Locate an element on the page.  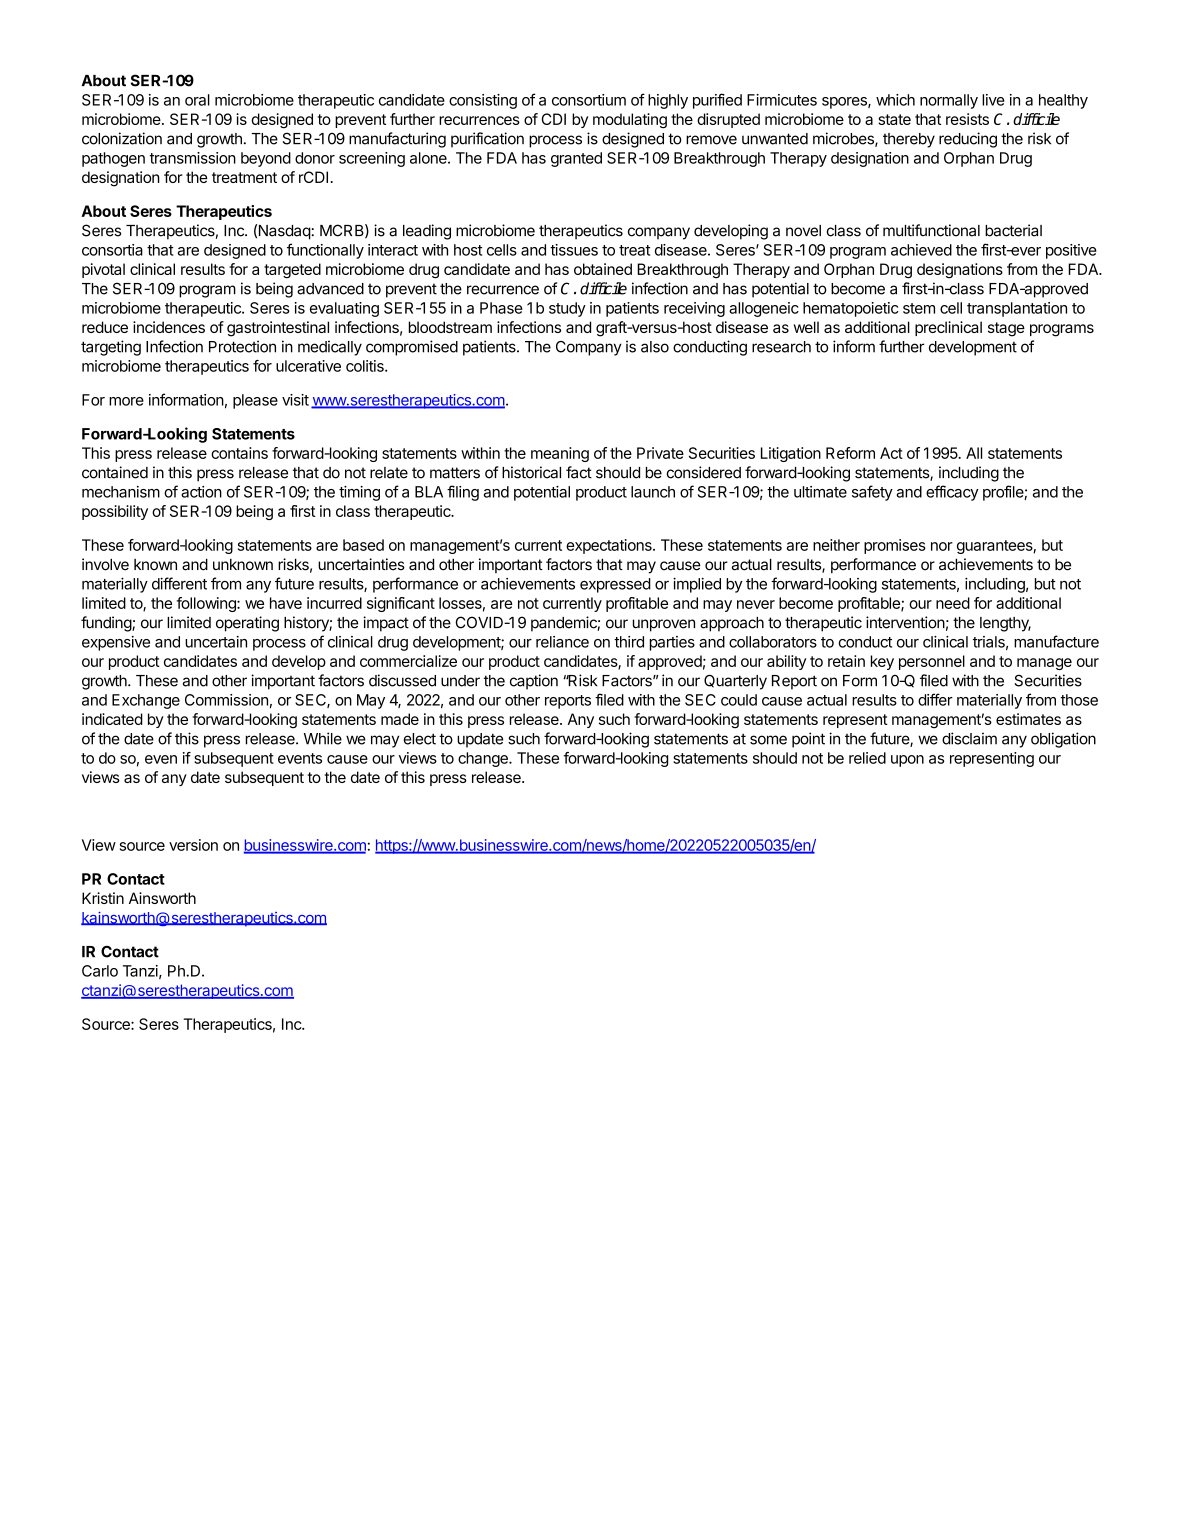
expectations is located at coordinates (610, 546).
